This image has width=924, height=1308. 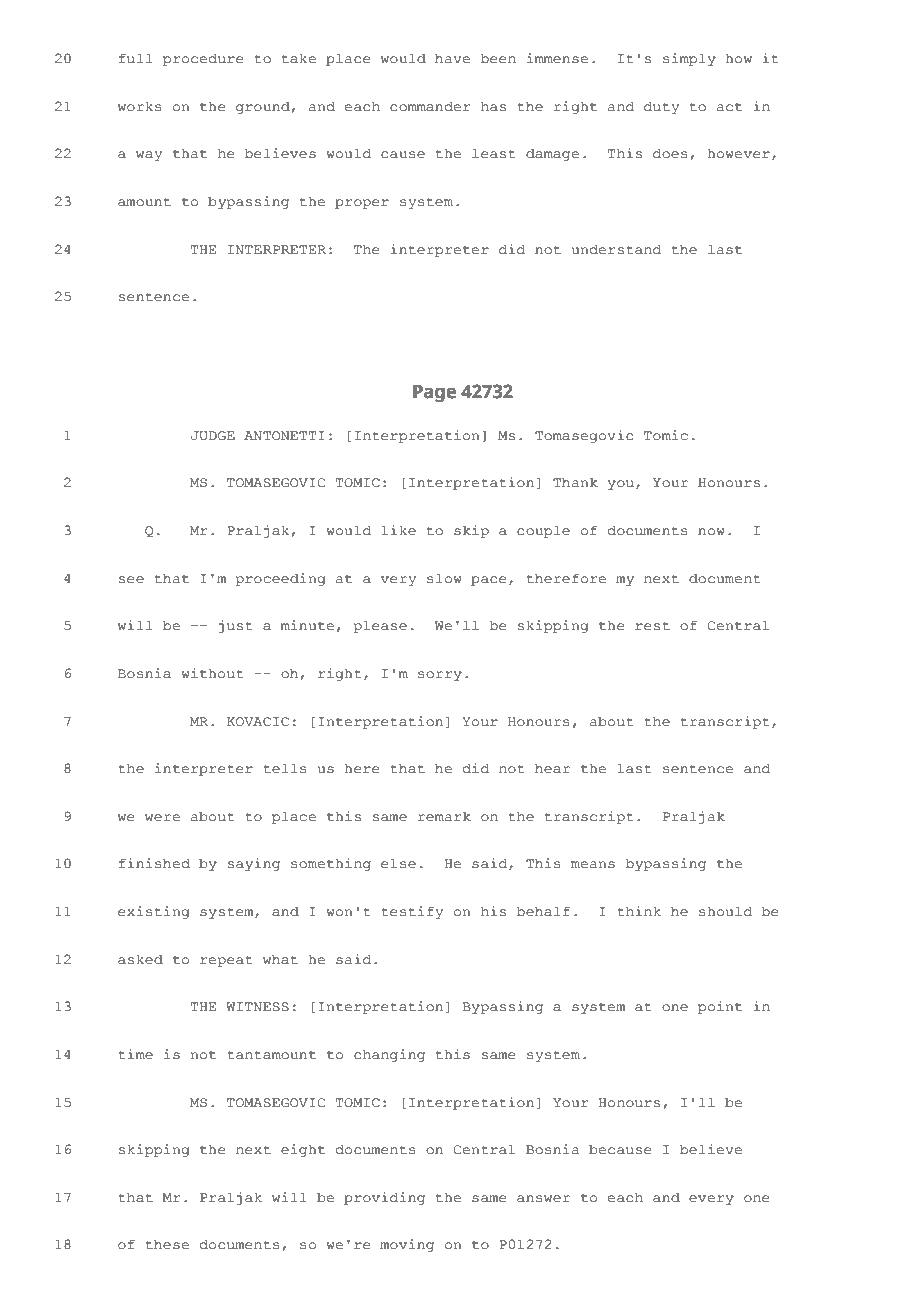 What do you see at coordinates (661, 107) in the image?
I see `duty` at bounding box center [661, 107].
